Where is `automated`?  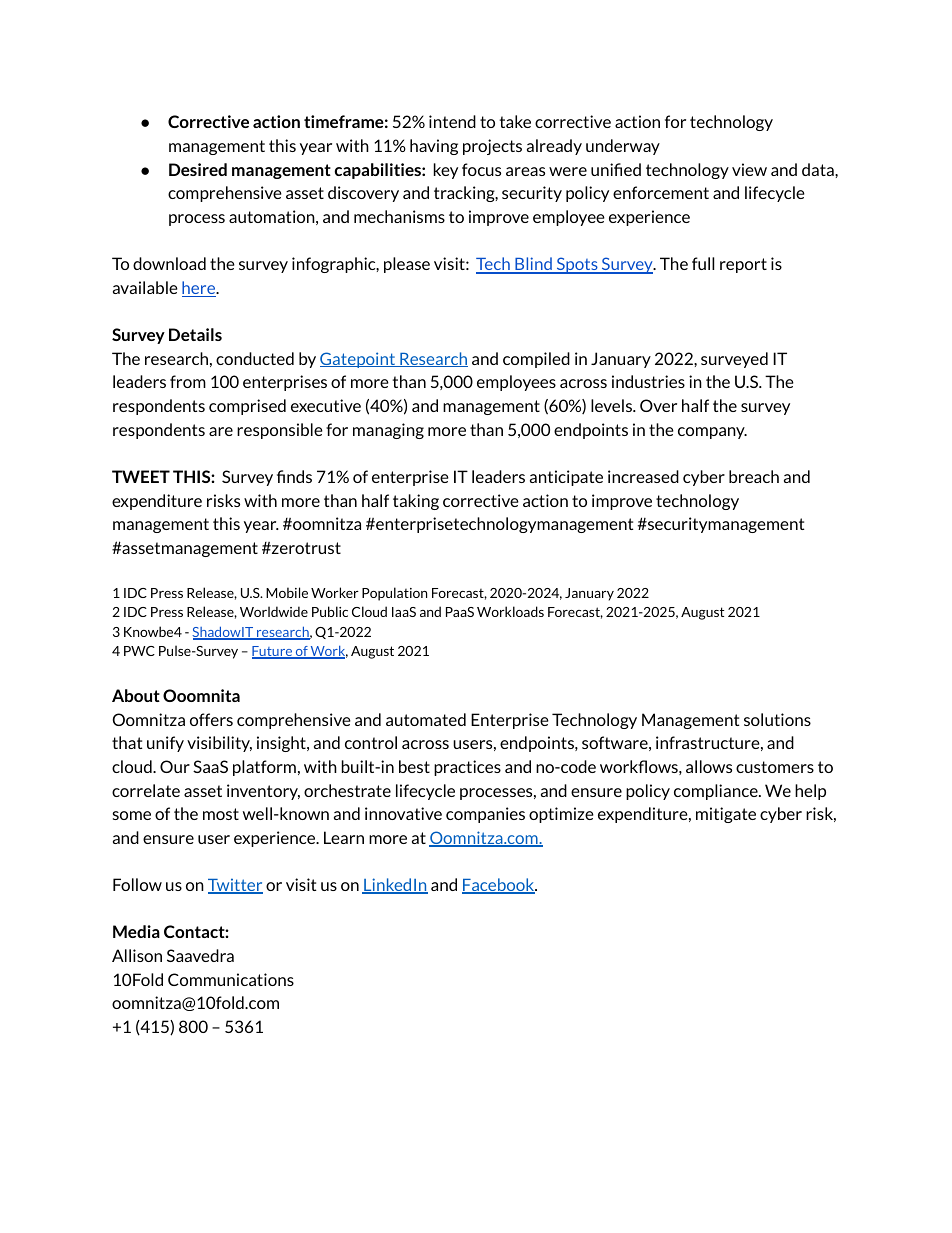 automated is located at coordinates (426, 719).
